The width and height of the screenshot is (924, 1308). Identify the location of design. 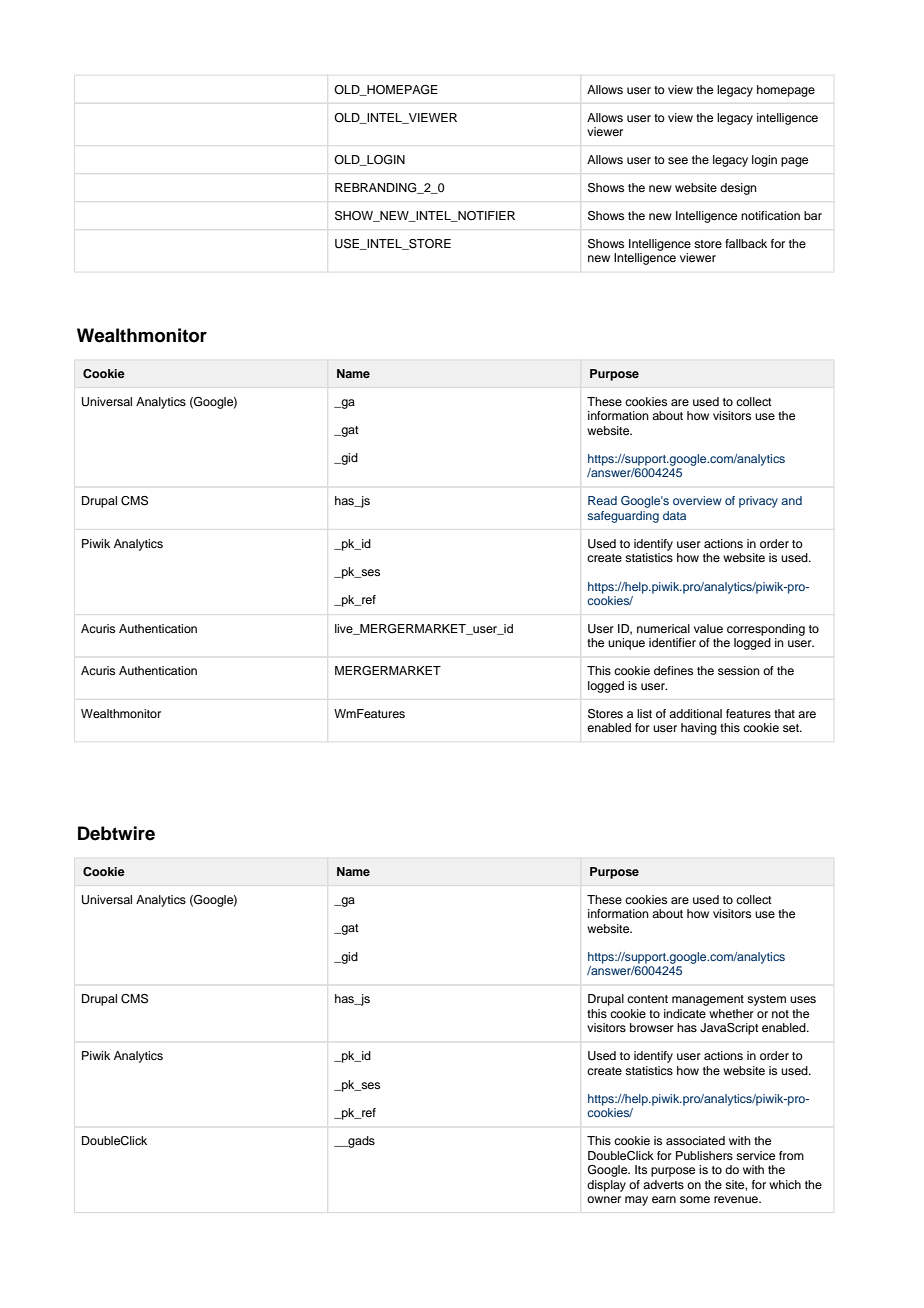
(738, 189).
